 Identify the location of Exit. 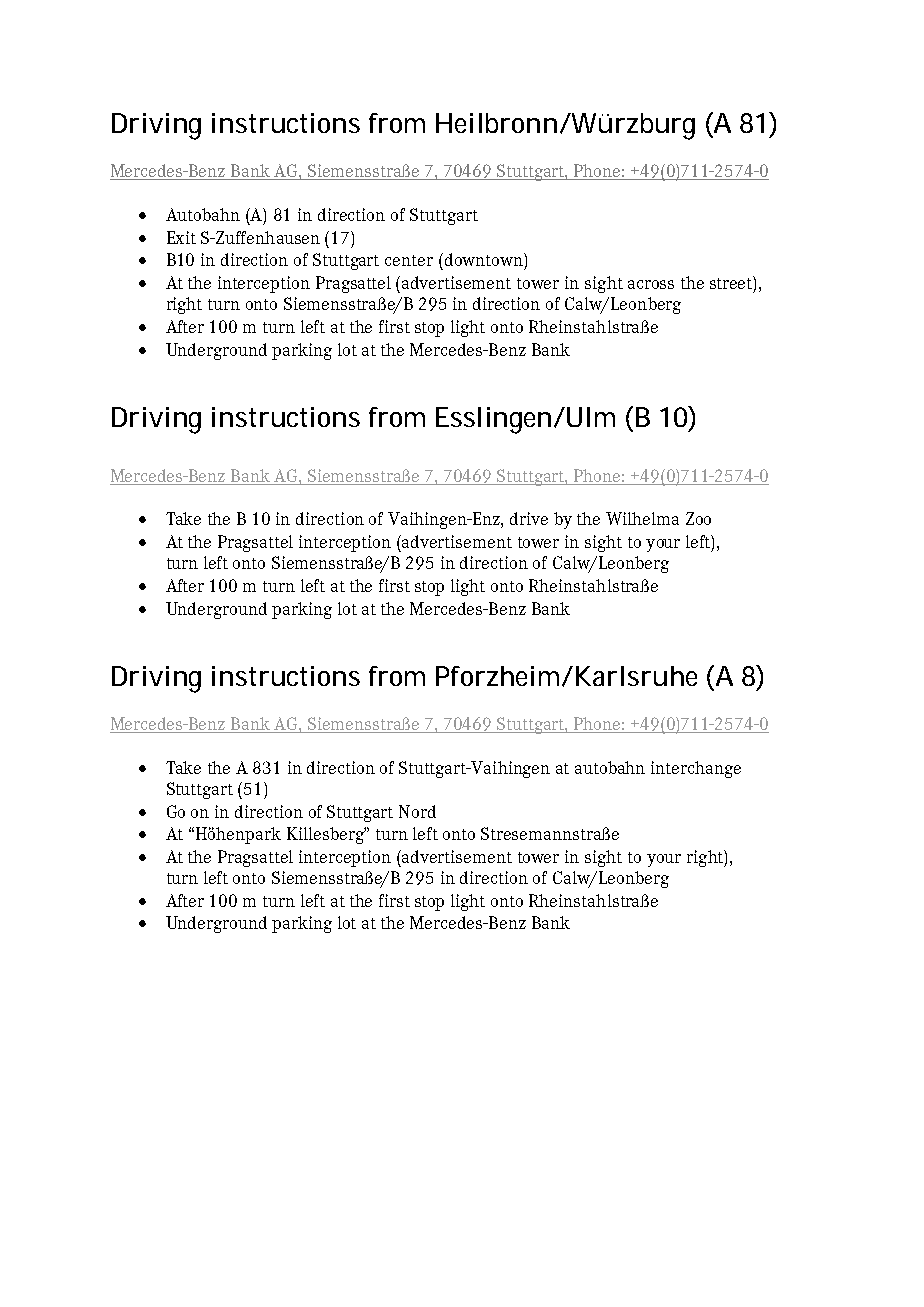
(181, 237).
